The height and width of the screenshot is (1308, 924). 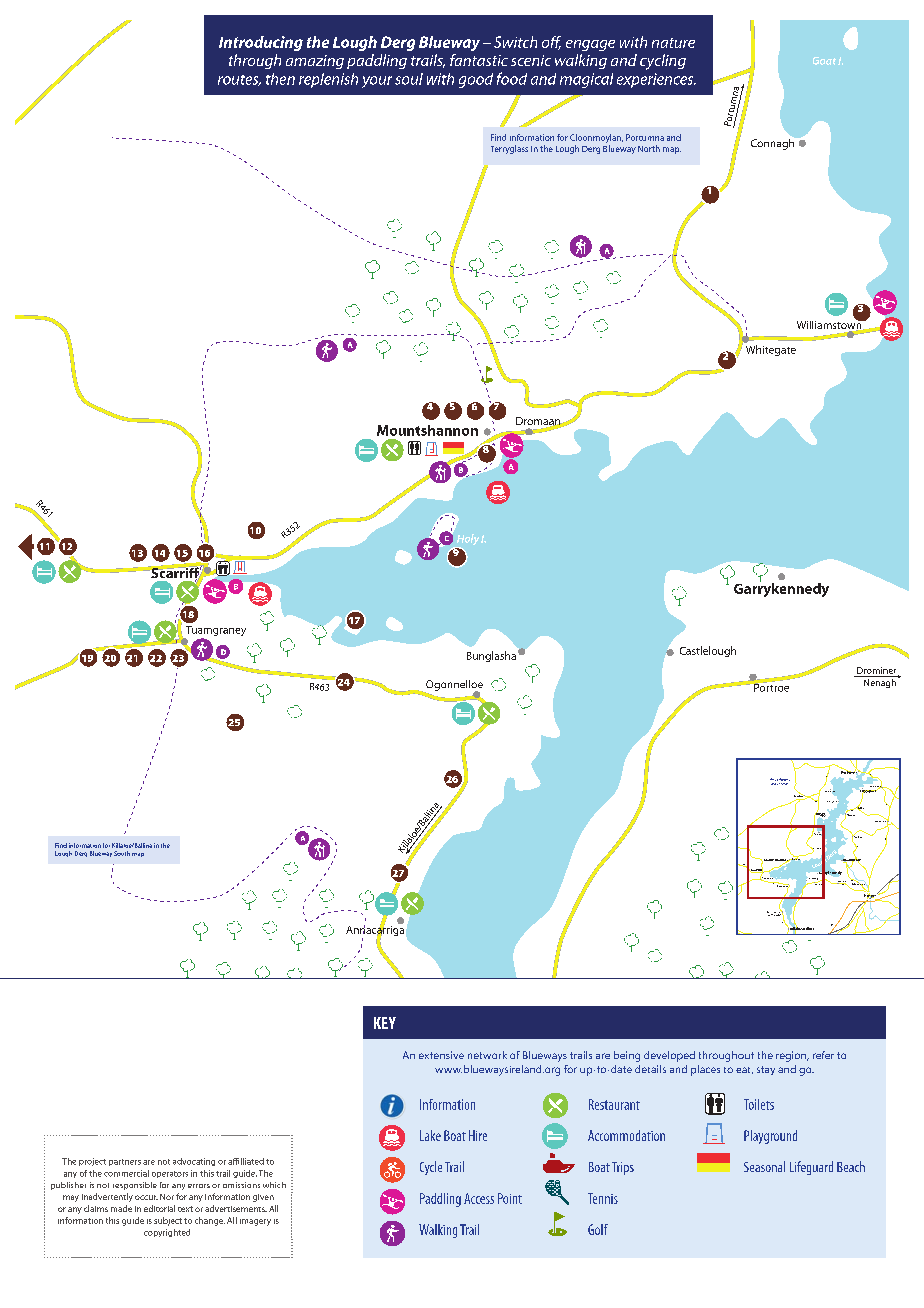 I want to click on refer, so click(x=823, y=1055).
